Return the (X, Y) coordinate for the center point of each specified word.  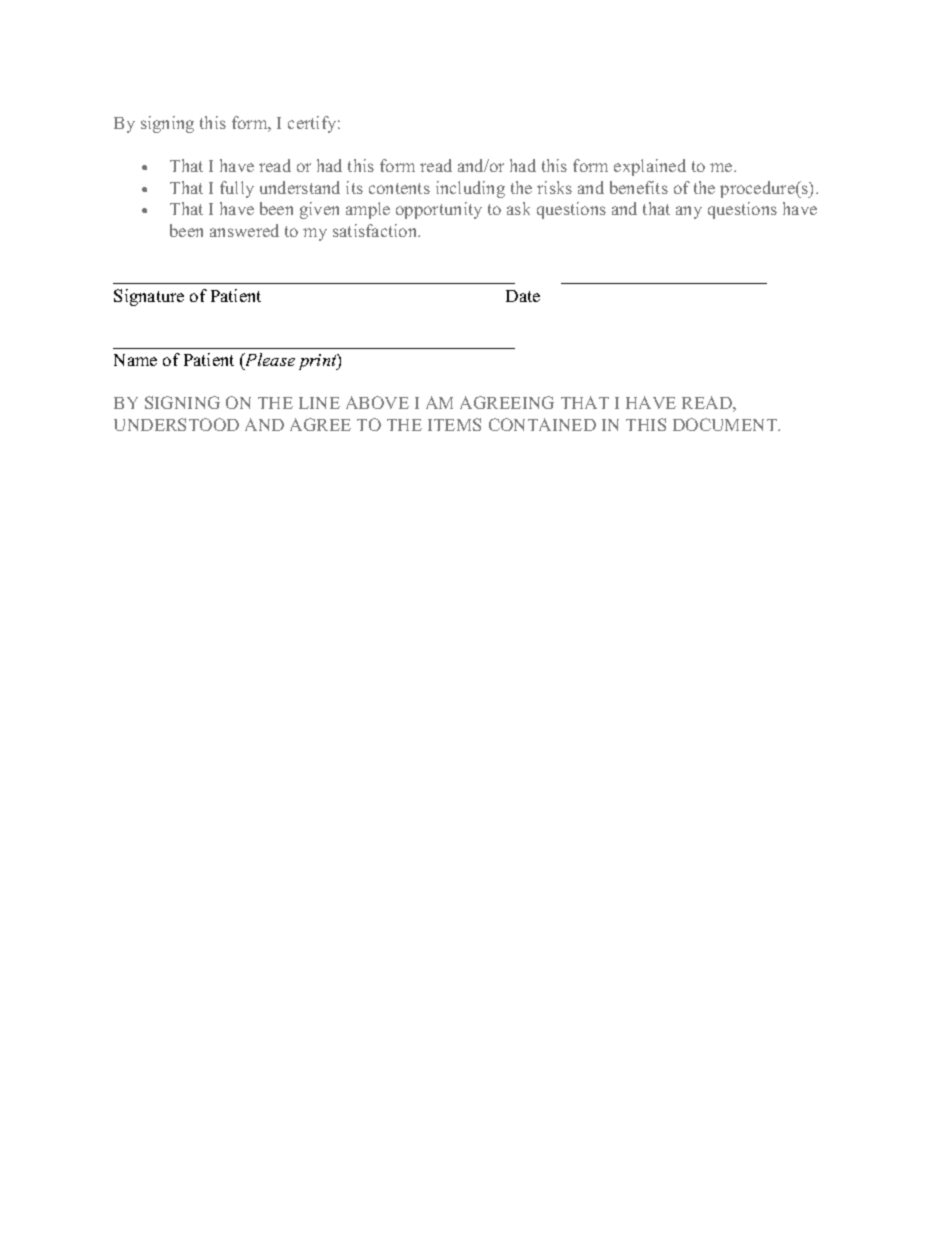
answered (244, 230)
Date (523, 296)
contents (399, 188)
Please (269, 359)
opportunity (439, 210)
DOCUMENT (726, 424)
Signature (149, 297)
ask (518, 208)
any (689, 212)
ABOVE (377, 402)
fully (237, 189)
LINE (319, 403)
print (319, 362)
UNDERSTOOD (176, 424)
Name (135, 360)
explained (650, 167)
